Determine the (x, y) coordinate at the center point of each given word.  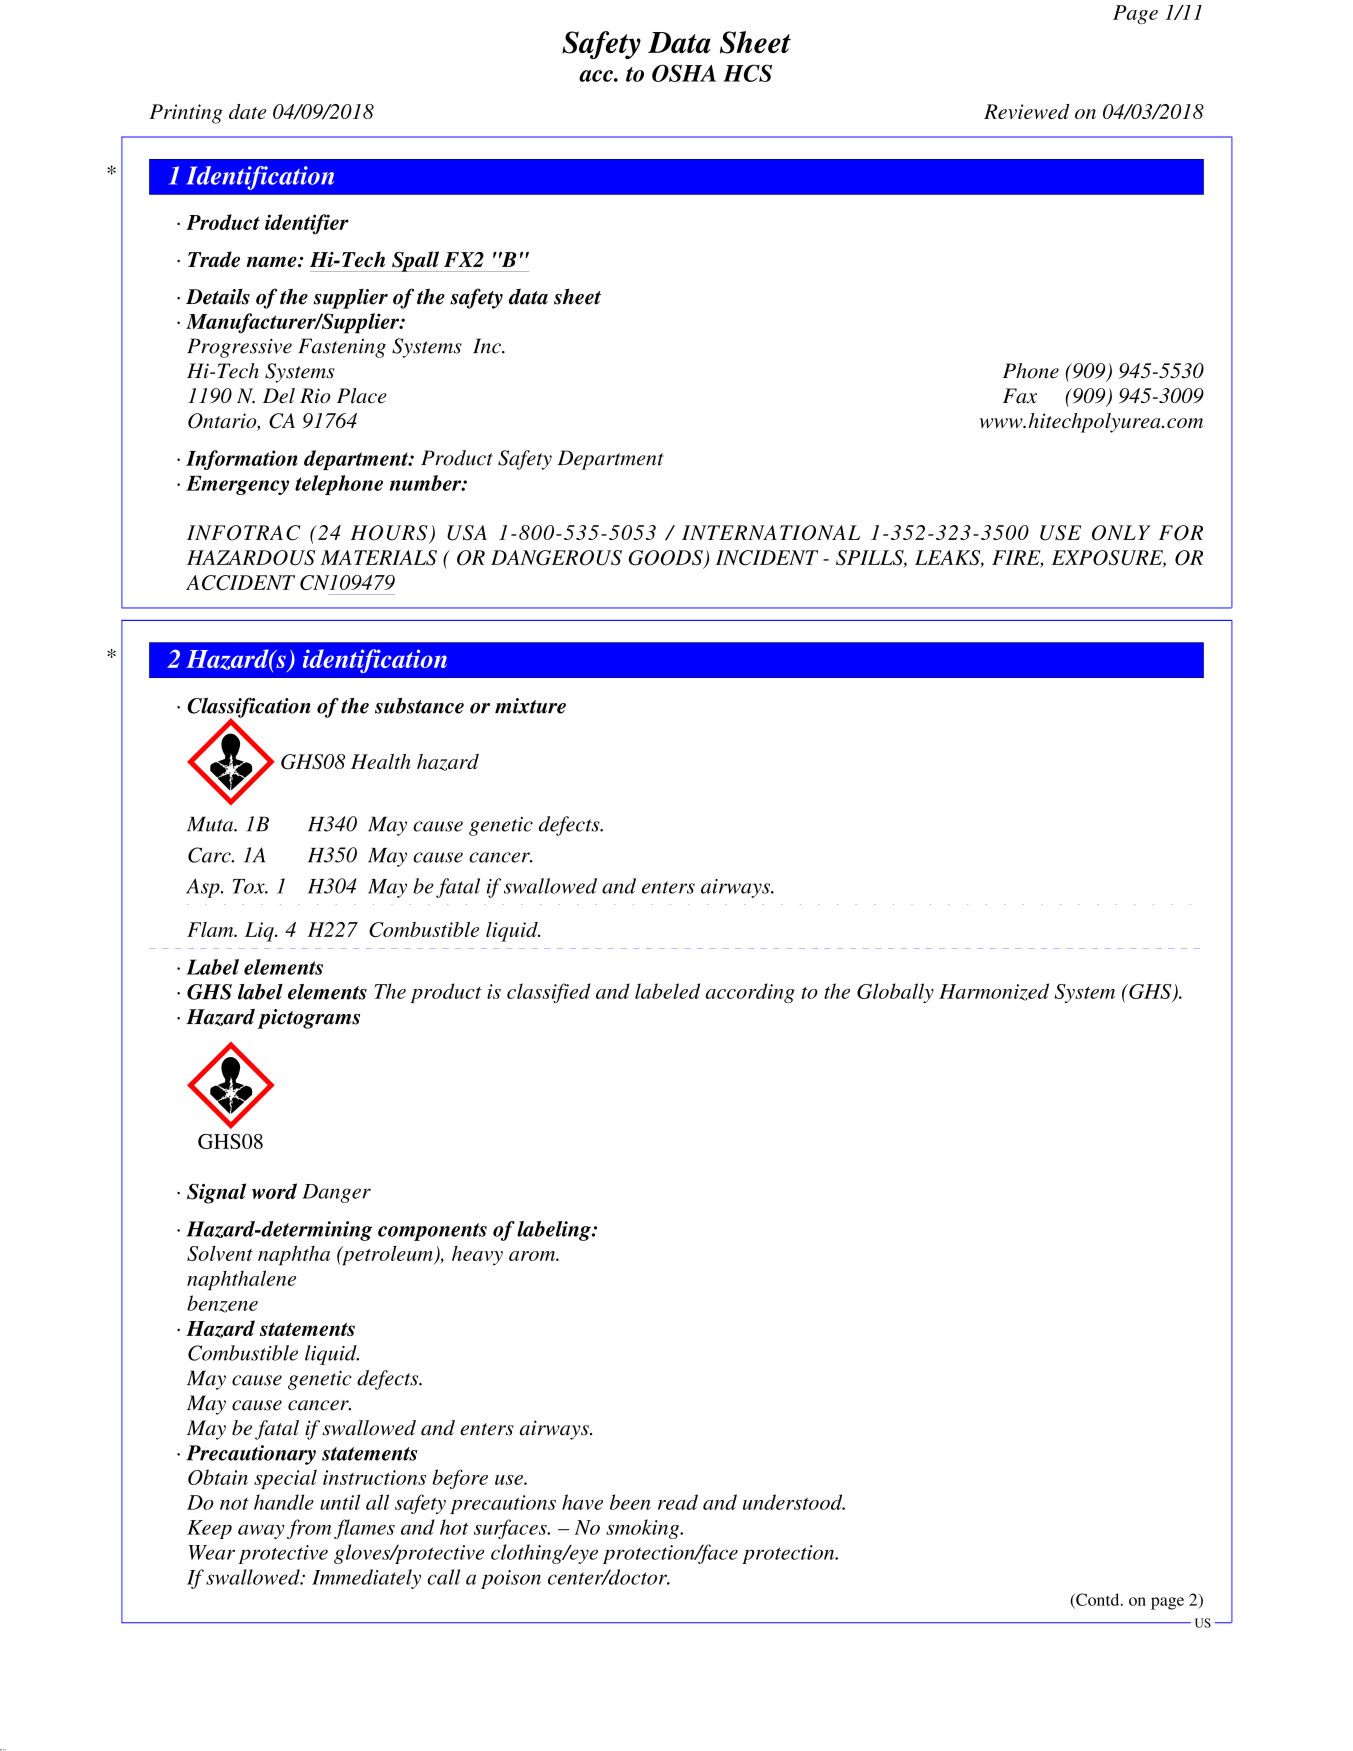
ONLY (1121, 533)
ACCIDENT (240, 582)
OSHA (684, 73)
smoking (644, 1529)
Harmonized (994, 992)
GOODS (667, 559)
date (247, 111)
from (309, 1529)
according (750, 993)
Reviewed (1026, 111)
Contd (1098, 1600)
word (274, 1191)
